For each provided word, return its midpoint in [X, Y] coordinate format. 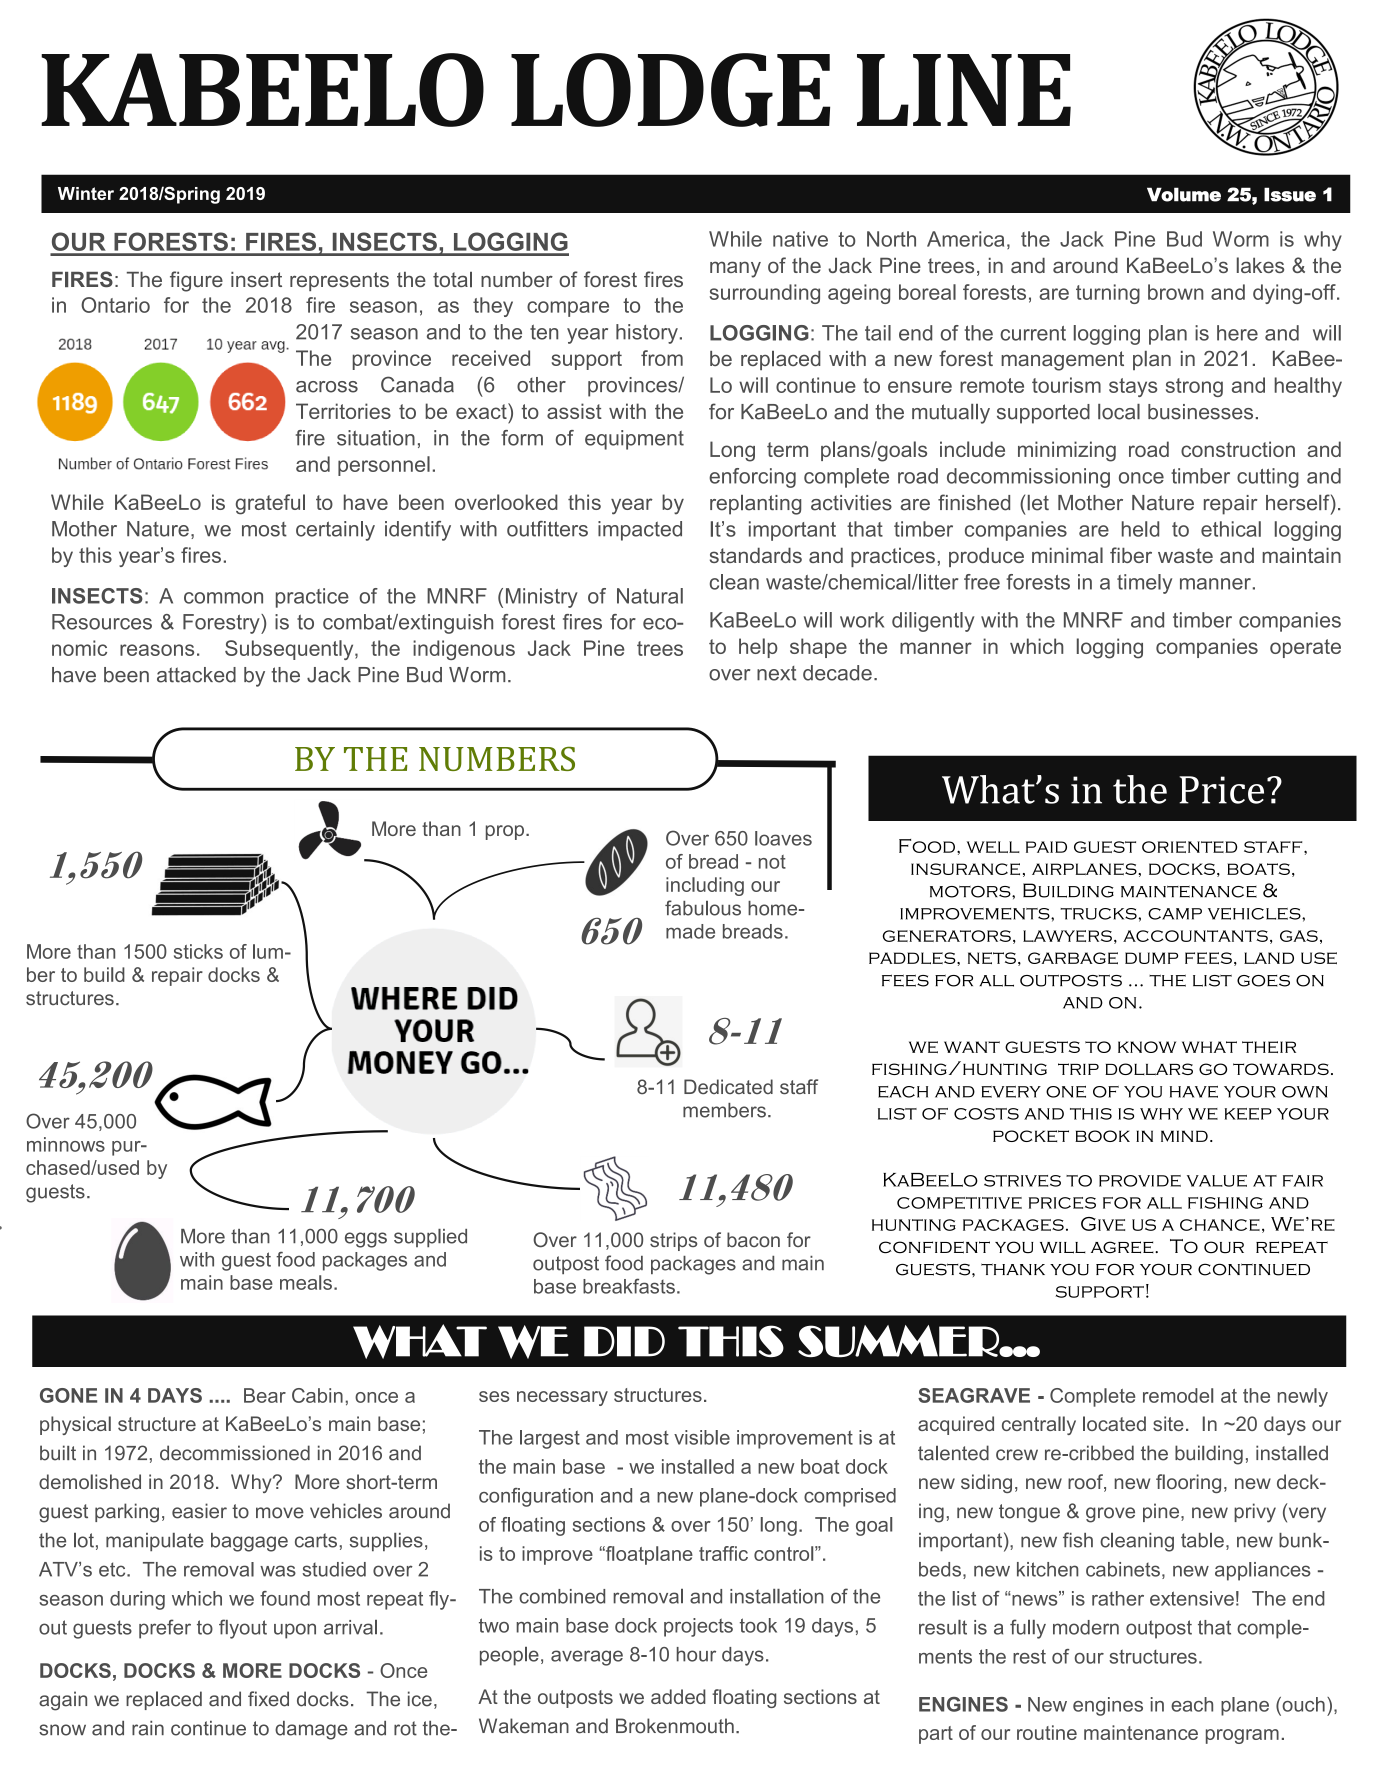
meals [306, 1282]
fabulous [703, 908]
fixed [268, 1699]
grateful [270, 504]
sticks [198, 951]
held [1140, 529]
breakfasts [629, 1286]
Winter [86, 193]
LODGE [670, 90]
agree [1123, 1247]
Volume [1184, 194]
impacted [640, 531]
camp [1175, 914]
